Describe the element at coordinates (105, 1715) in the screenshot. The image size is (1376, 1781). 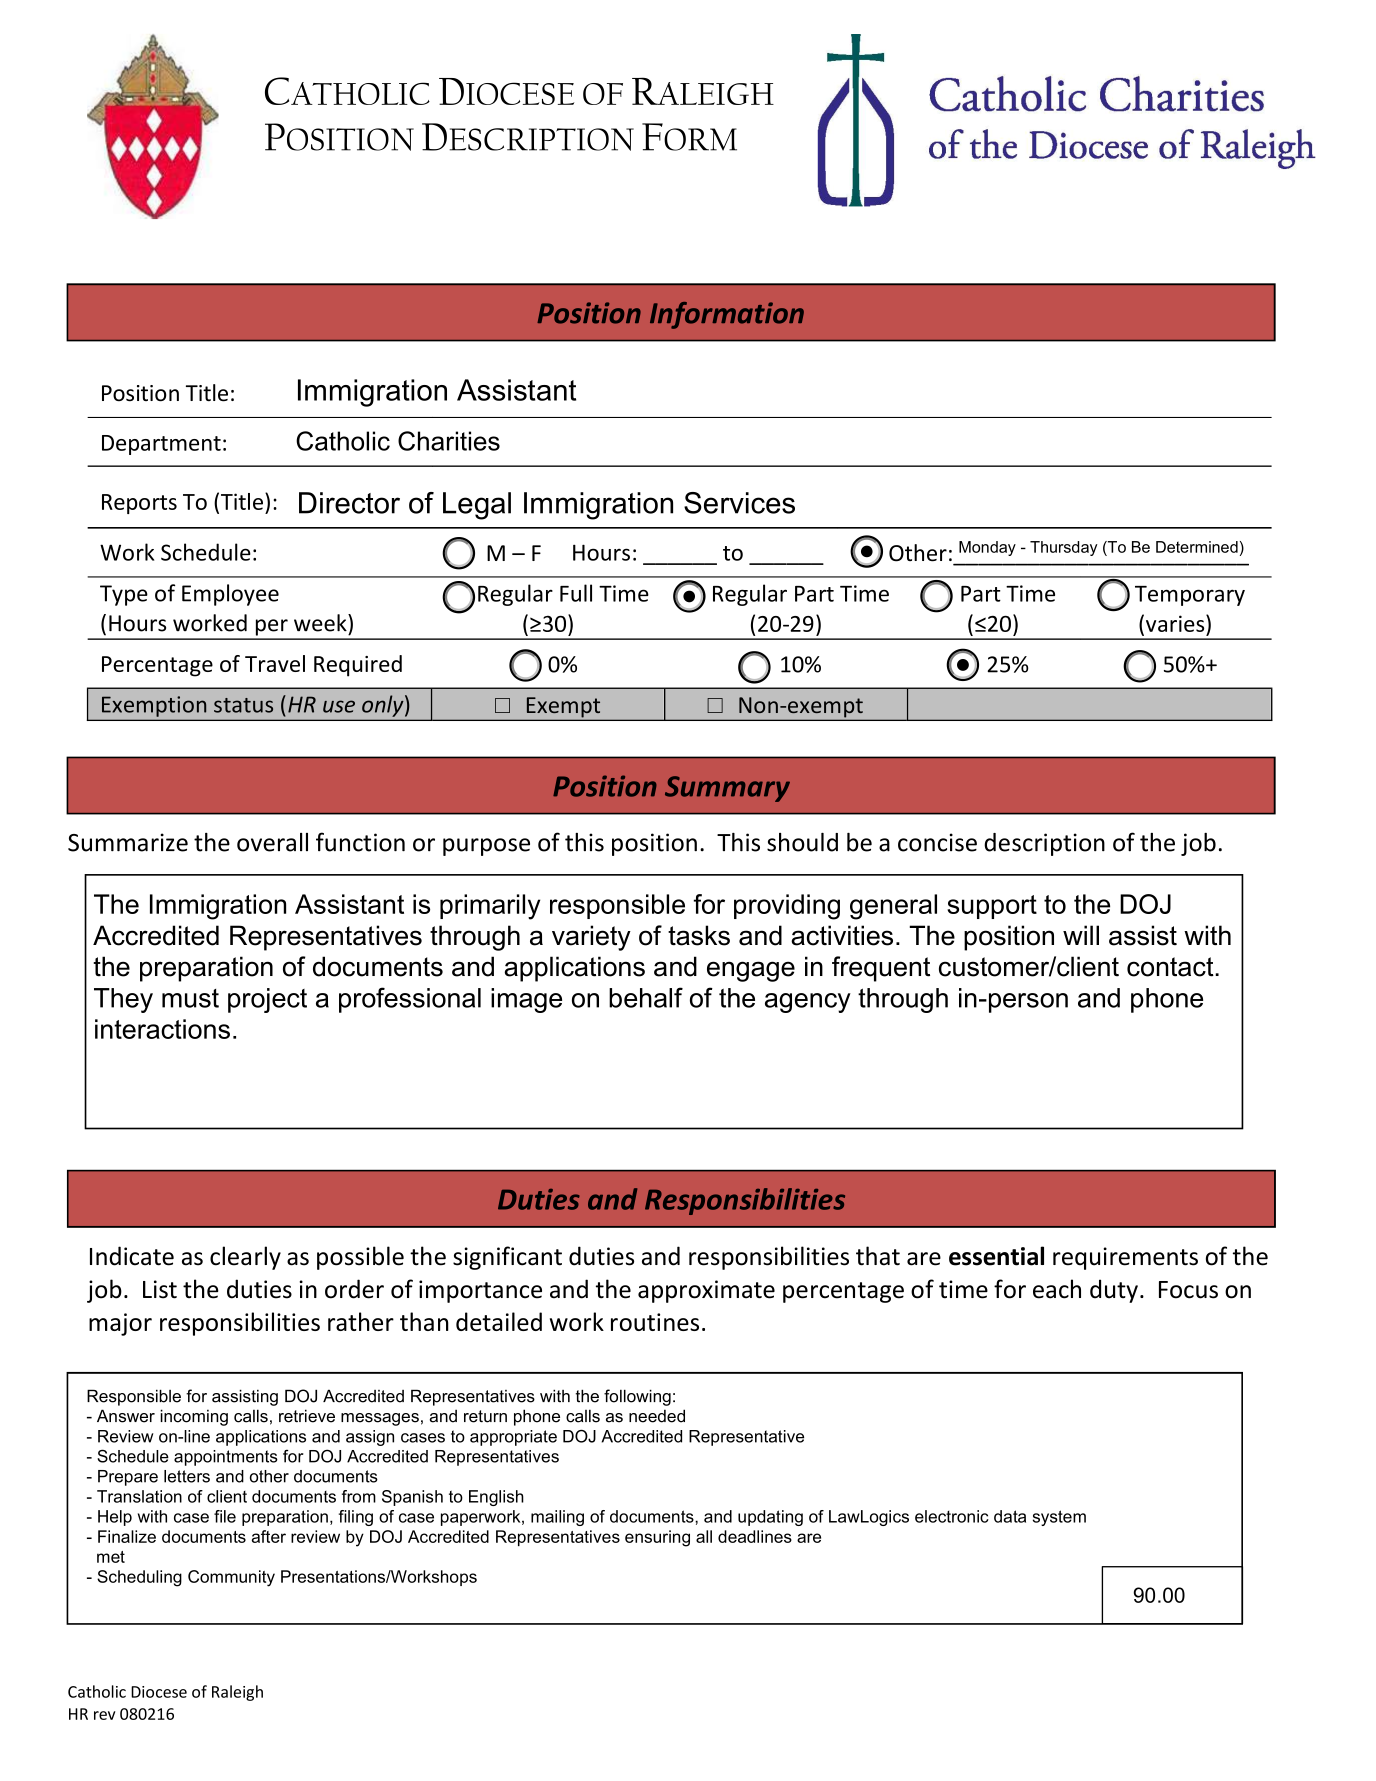
I see `rev` at that location.
